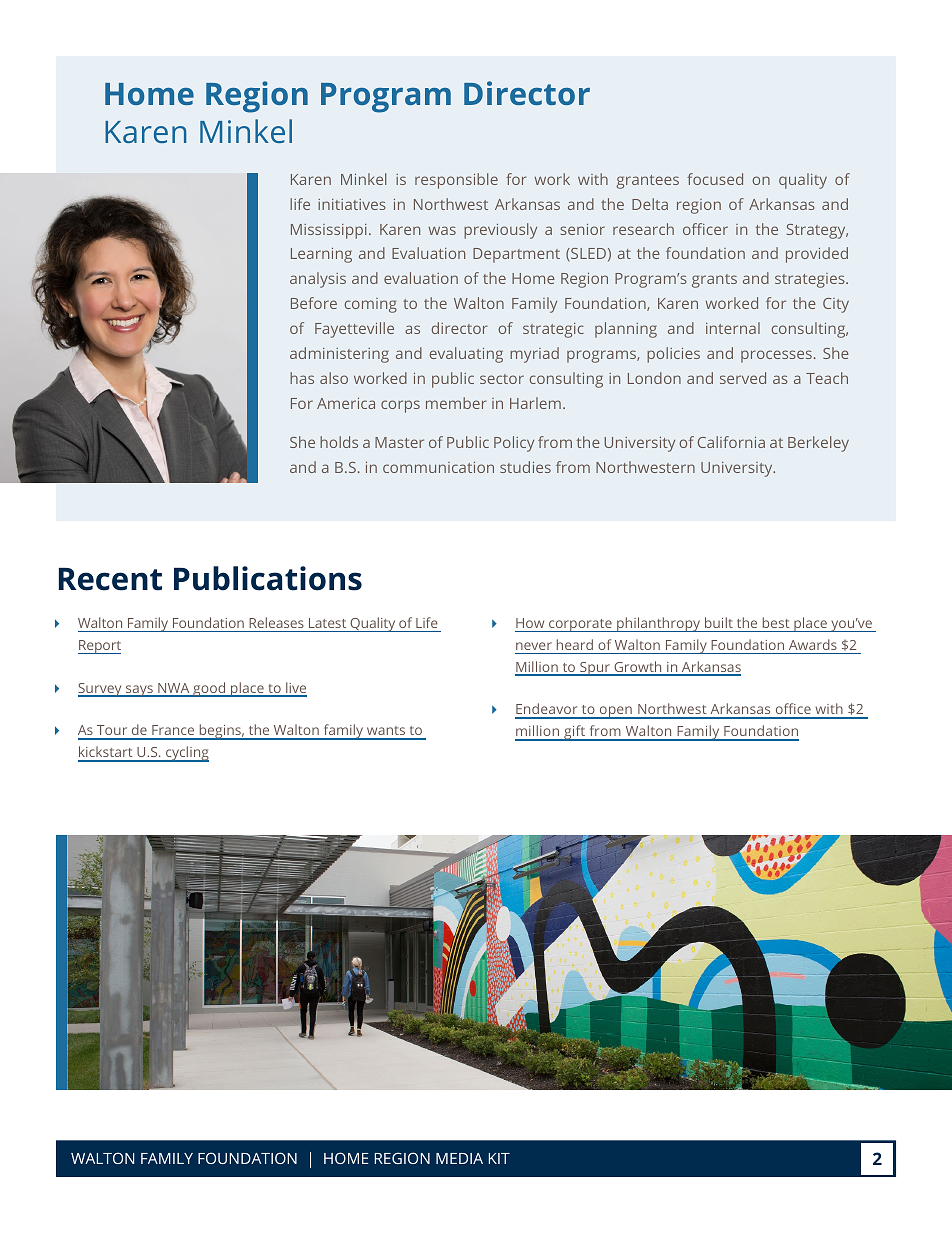 The height and width of the screenshot is (1233, 952). What do you see at coordinates (442, 230) in the screenshot?
I see `was` at bounding box center [442, 230].
